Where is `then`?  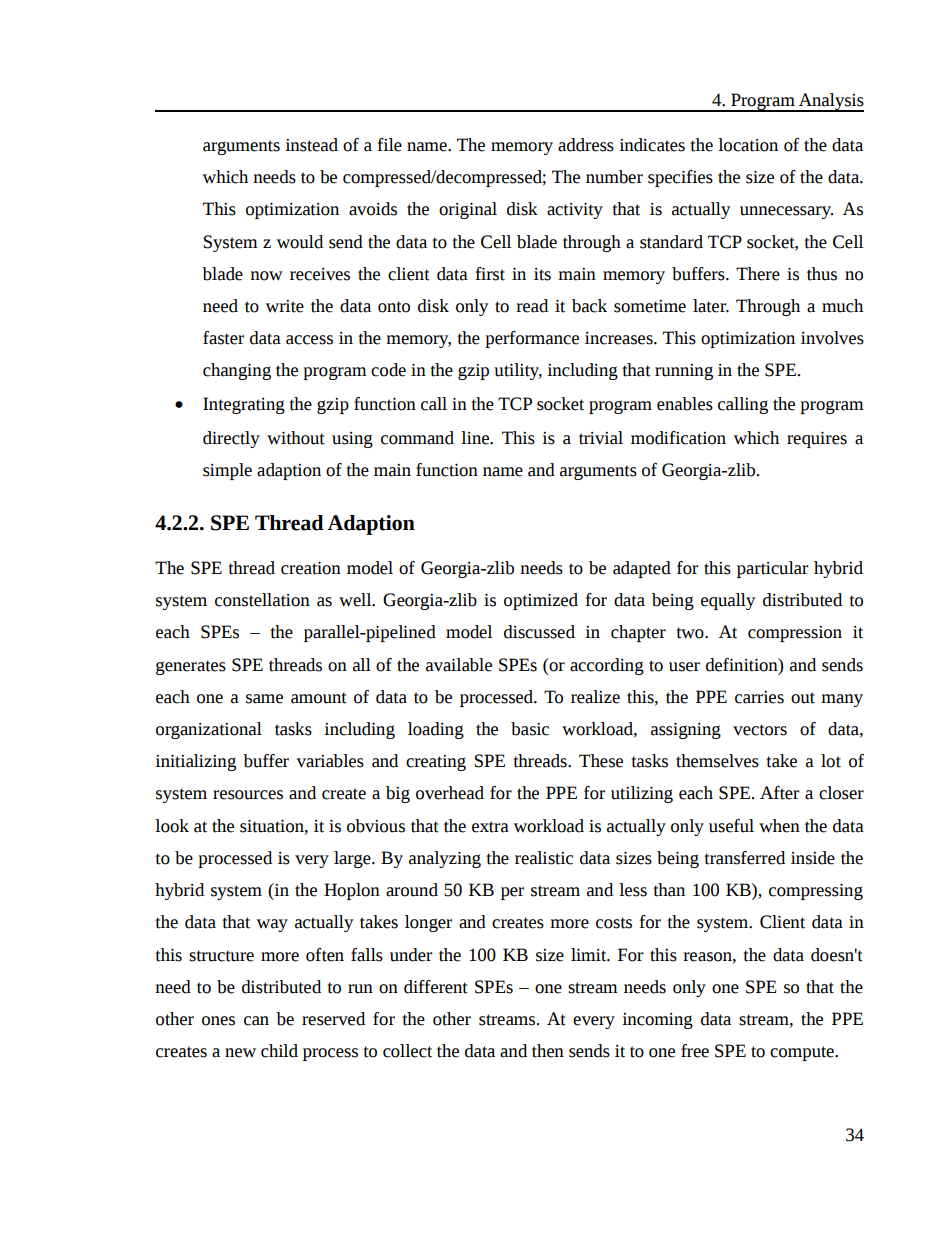 then is located at coordinates (548, 1051).
